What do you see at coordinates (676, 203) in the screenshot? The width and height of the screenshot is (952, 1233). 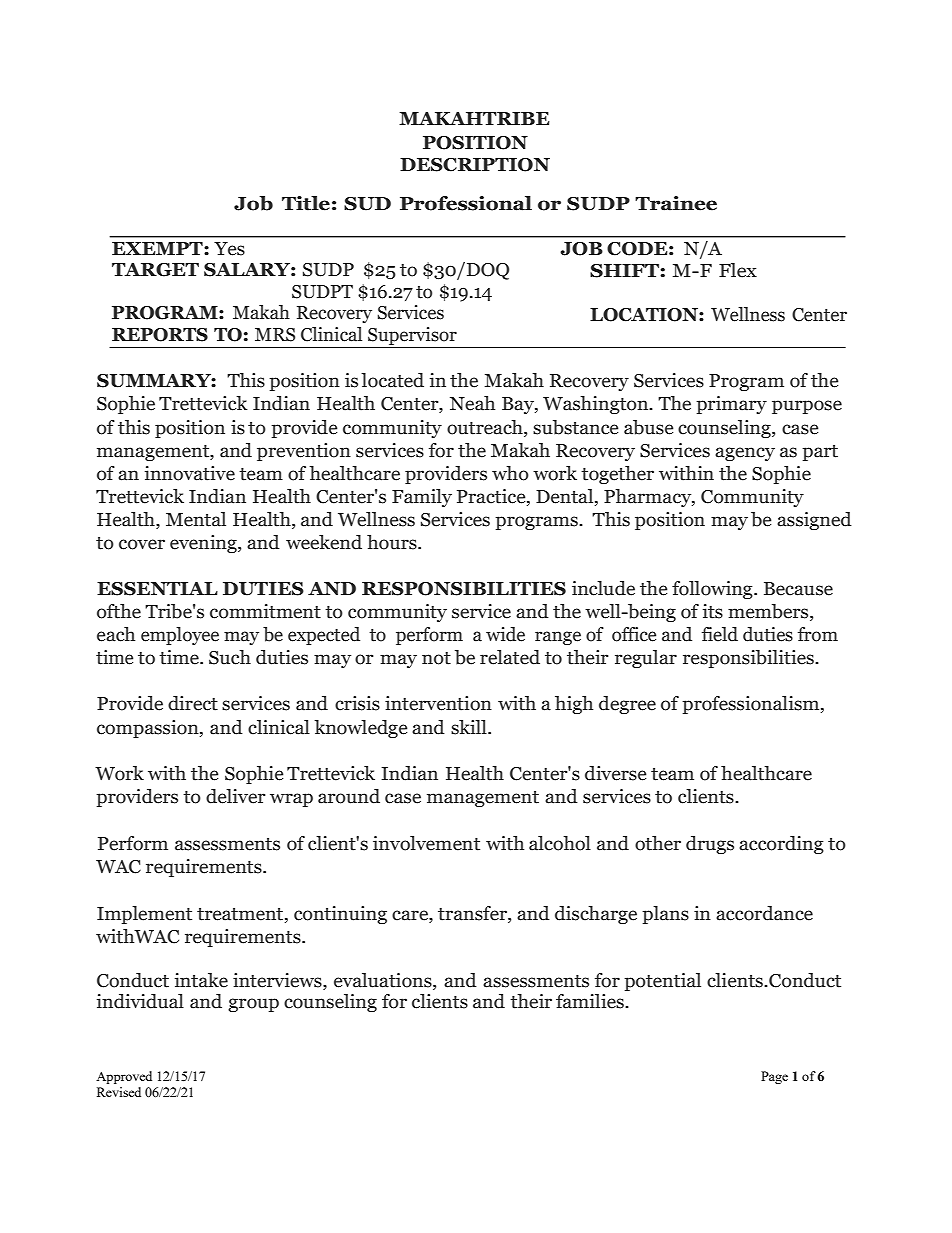 I see `Trainee` at bounding box center [676, 203].
